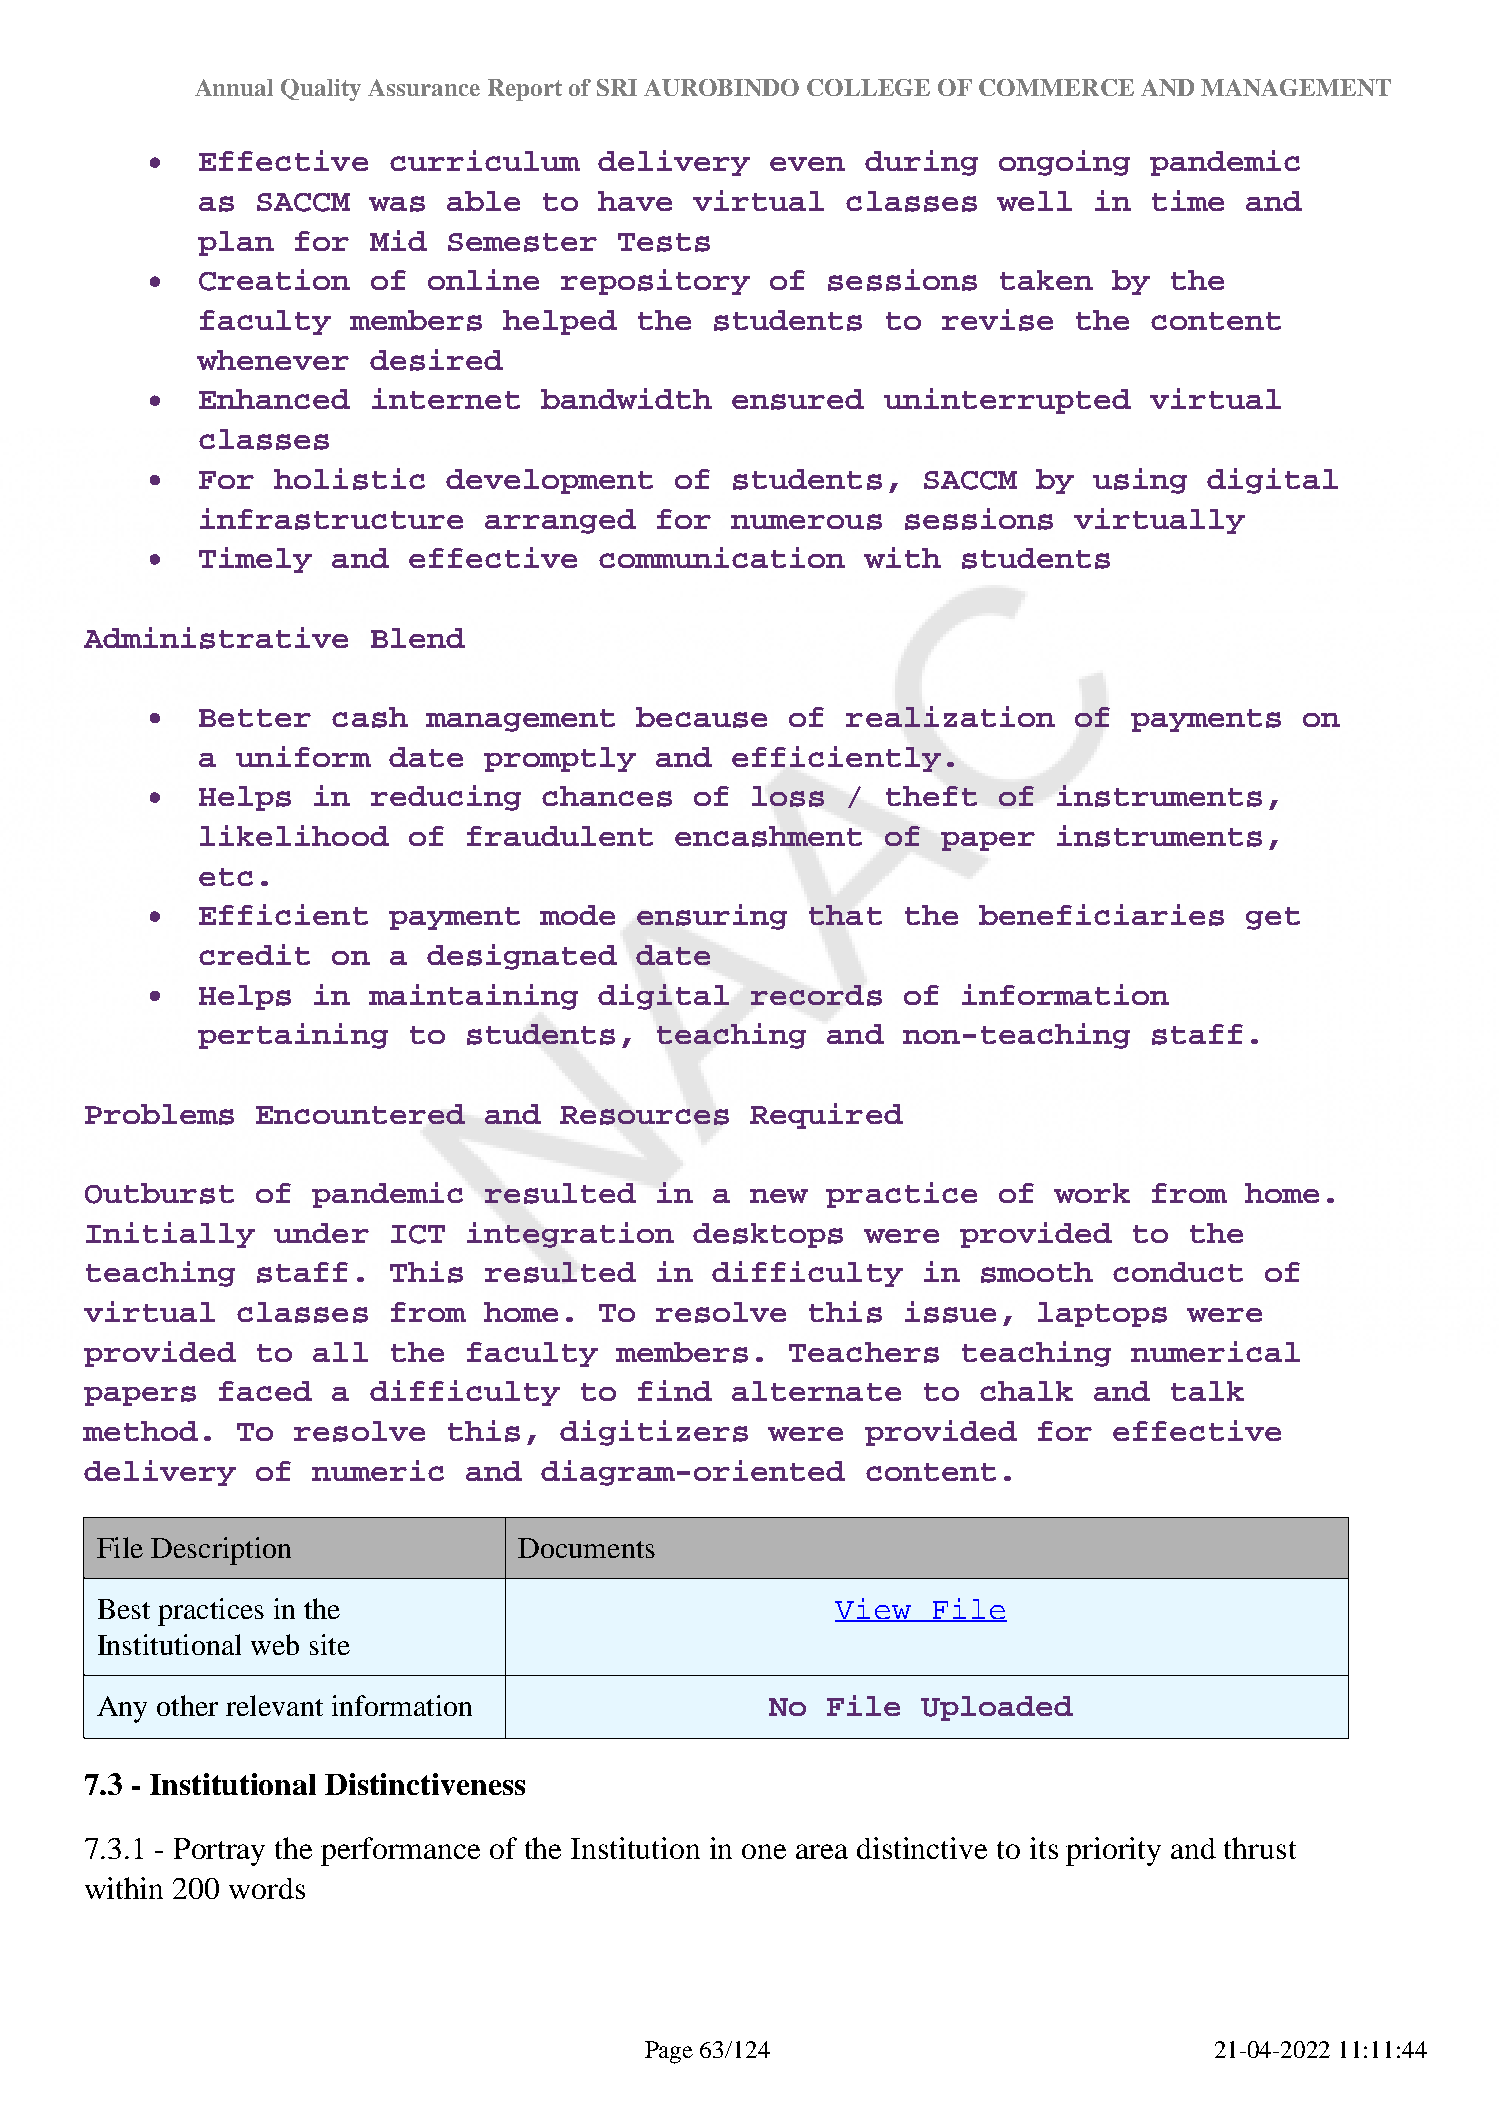 This image has width=1499, height=2121. Describe the element at coordinates (267, 1888) in the image. I see `words` at that location.
